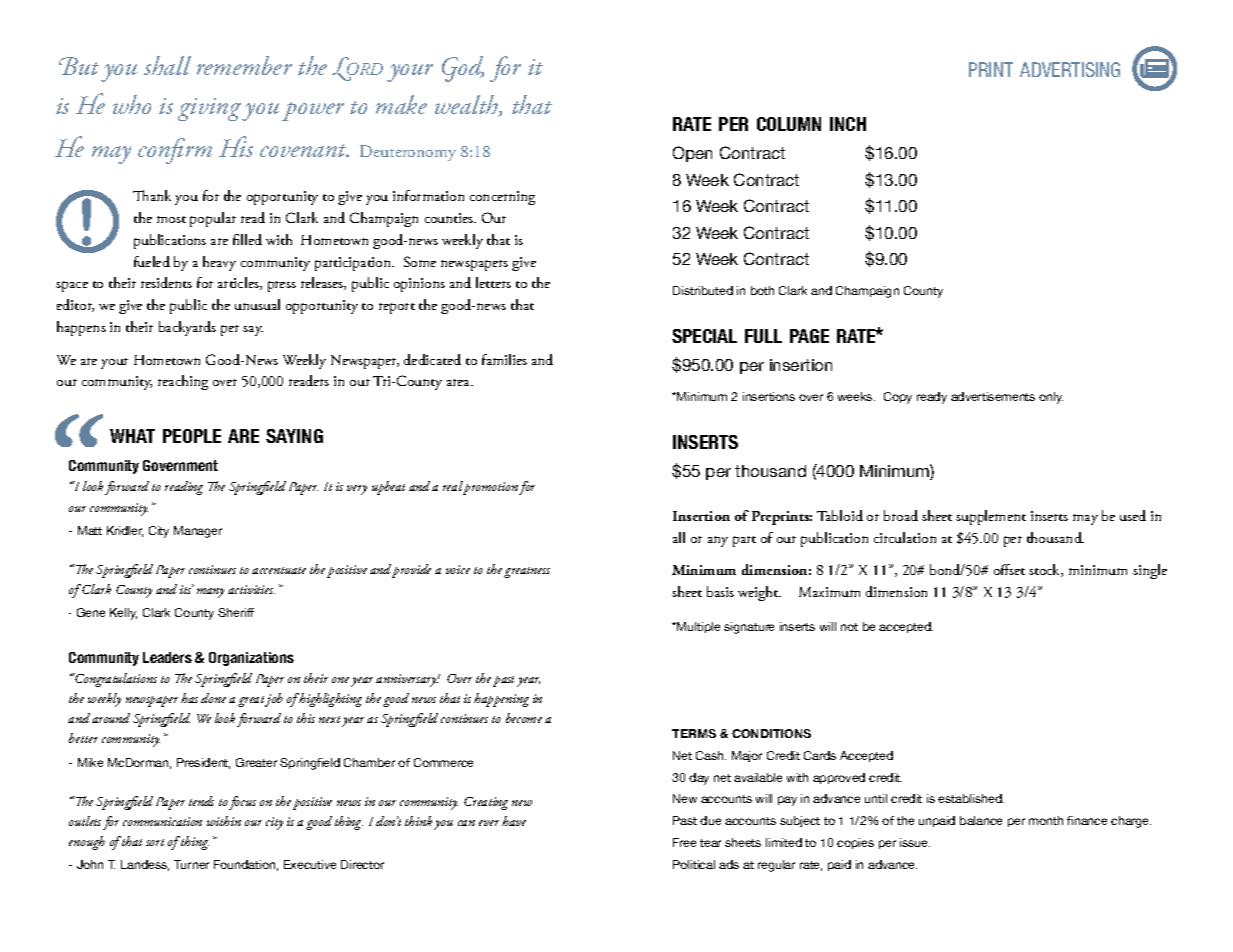 The image size is (1233, 952). What do you see at coordinates (704, 336) in the screenshot?
I see `special` at bounding box center [704, 336].
